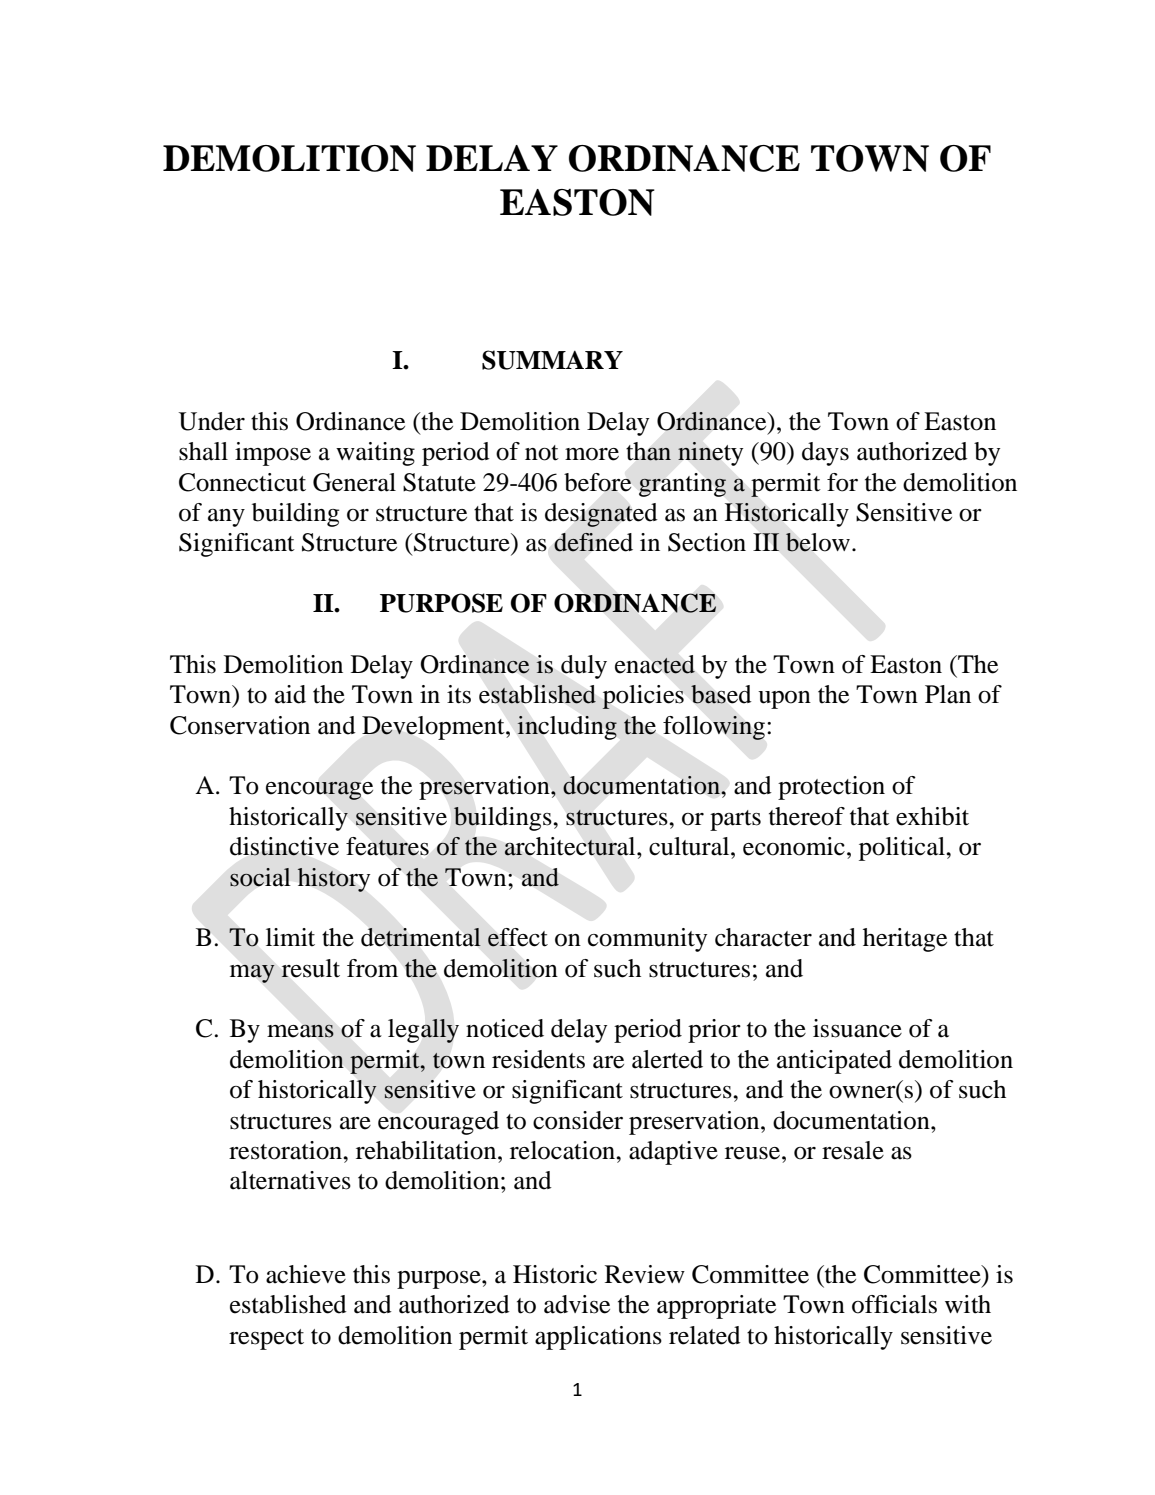 This image has width=1155, height=1495. What do you see at coordinates (825, 454) in the image?
I see `days` at bounding box center [825, 454].
